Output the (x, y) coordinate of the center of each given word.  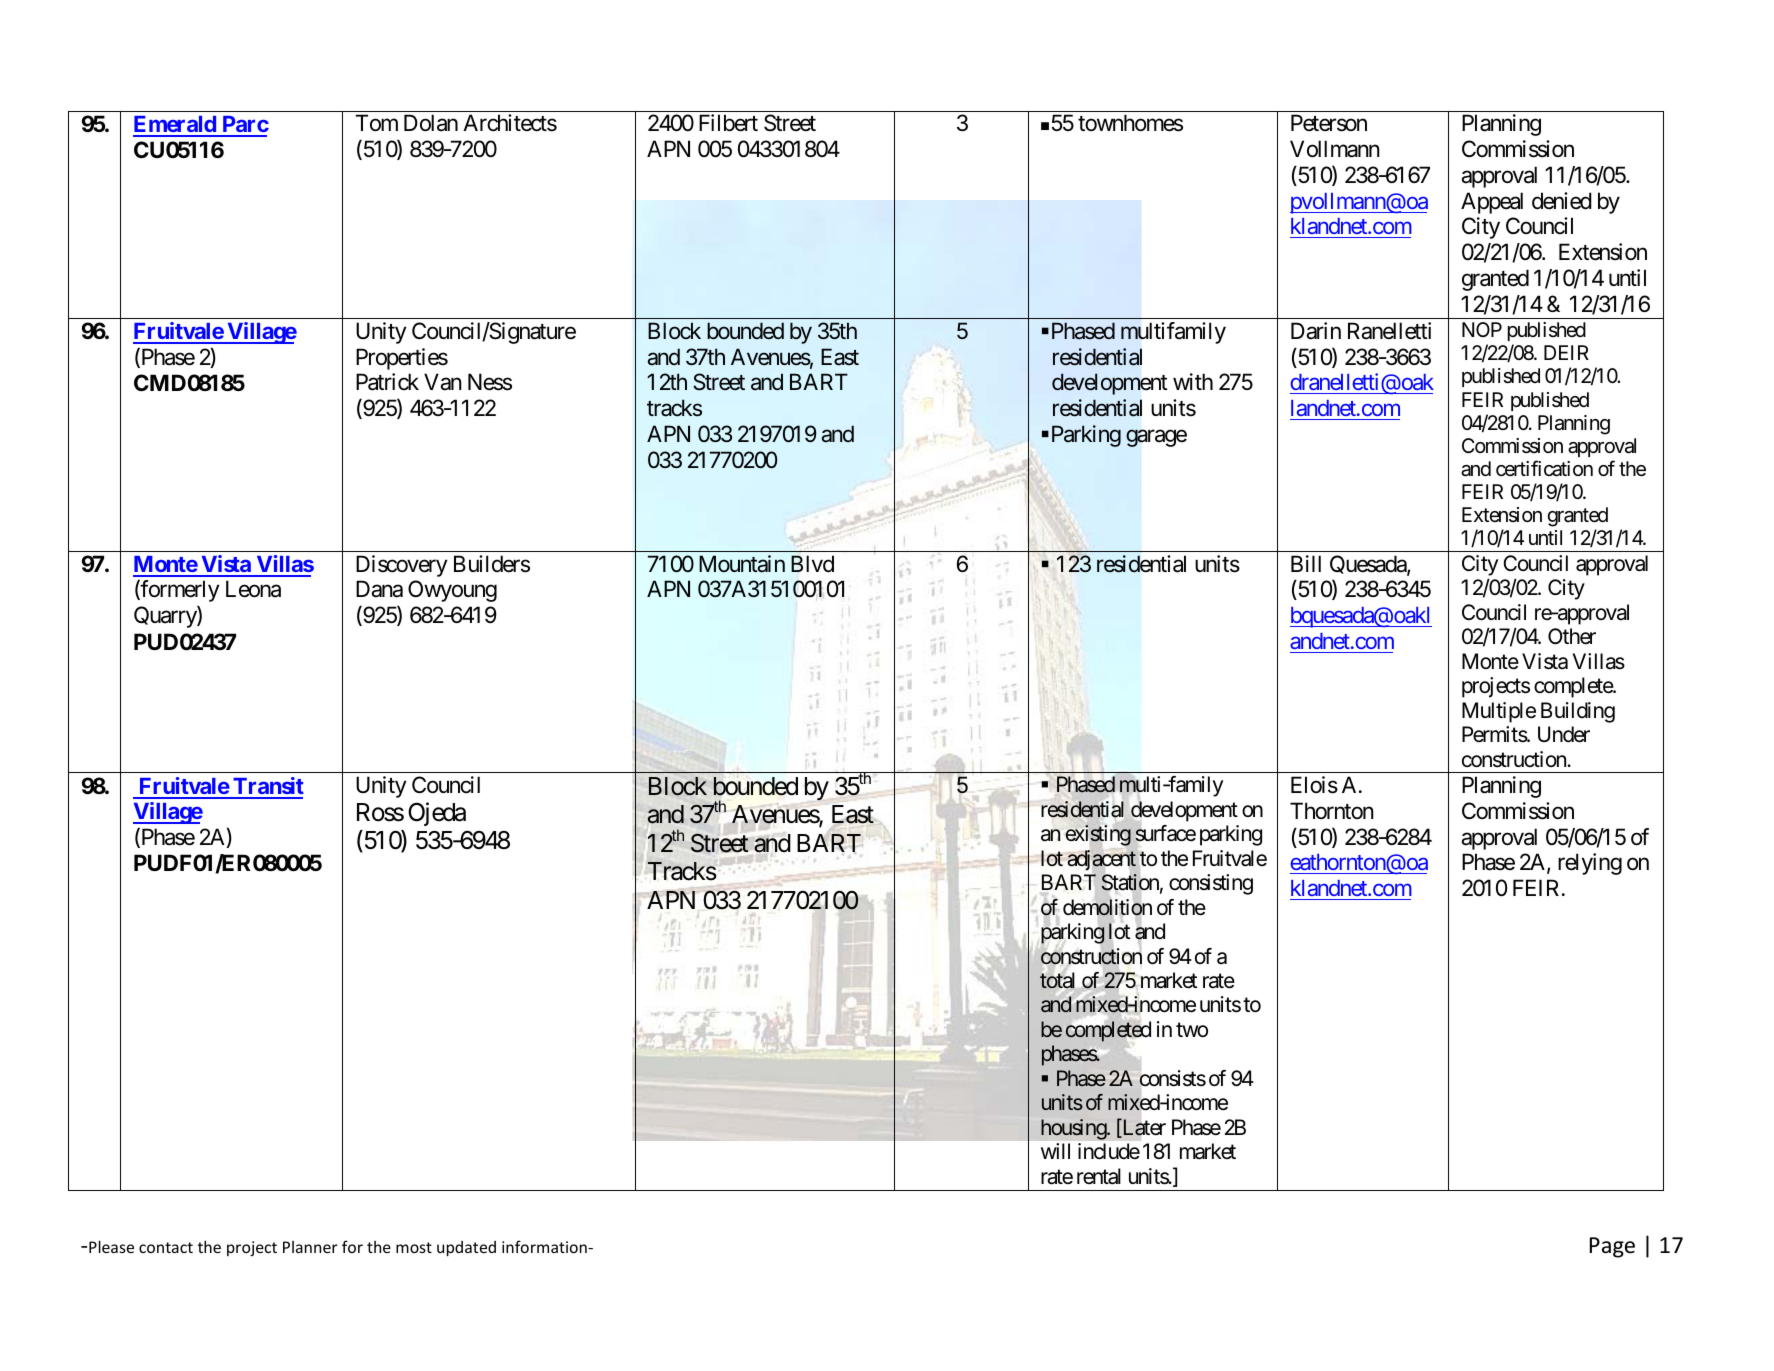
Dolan (431, 123)
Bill (1306, 563)
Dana (379, 589)
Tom (377, 123)
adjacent (1101, 860)
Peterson (1329, 123)
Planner (310, 1247)
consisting (1211, 884)
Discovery (401, 566)
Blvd (812, 564)
